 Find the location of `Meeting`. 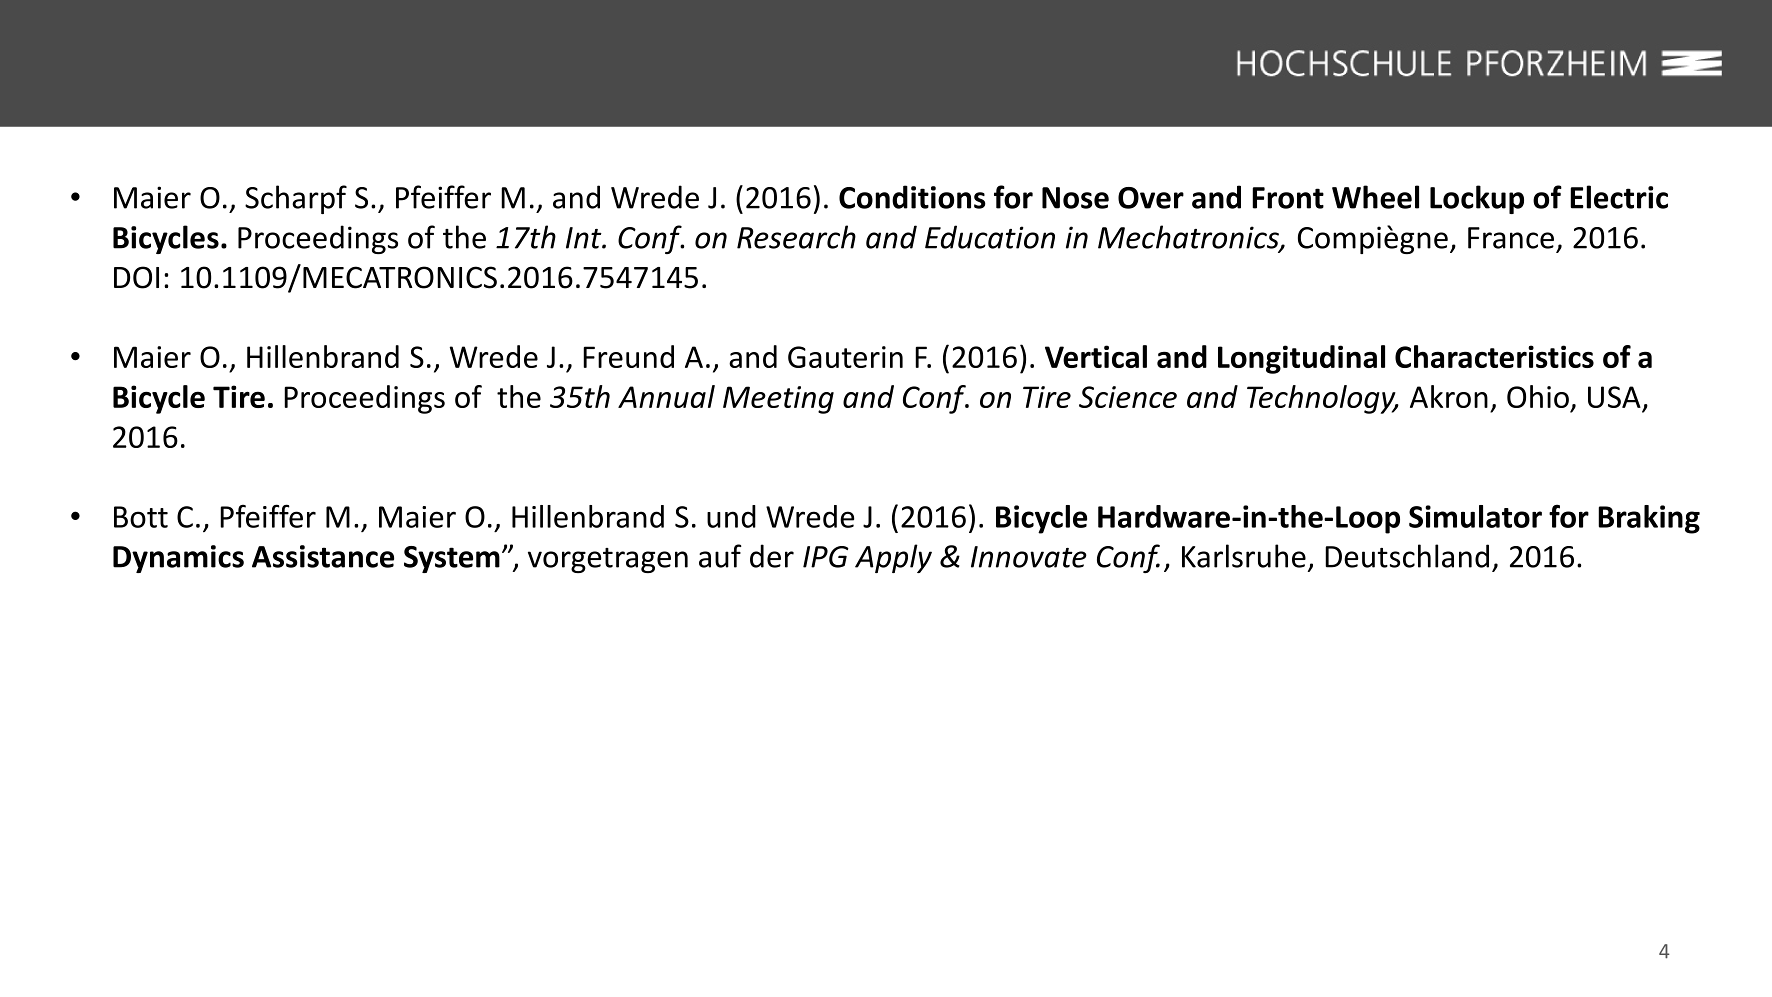

Meeting is located at coordinates (778, 400).
